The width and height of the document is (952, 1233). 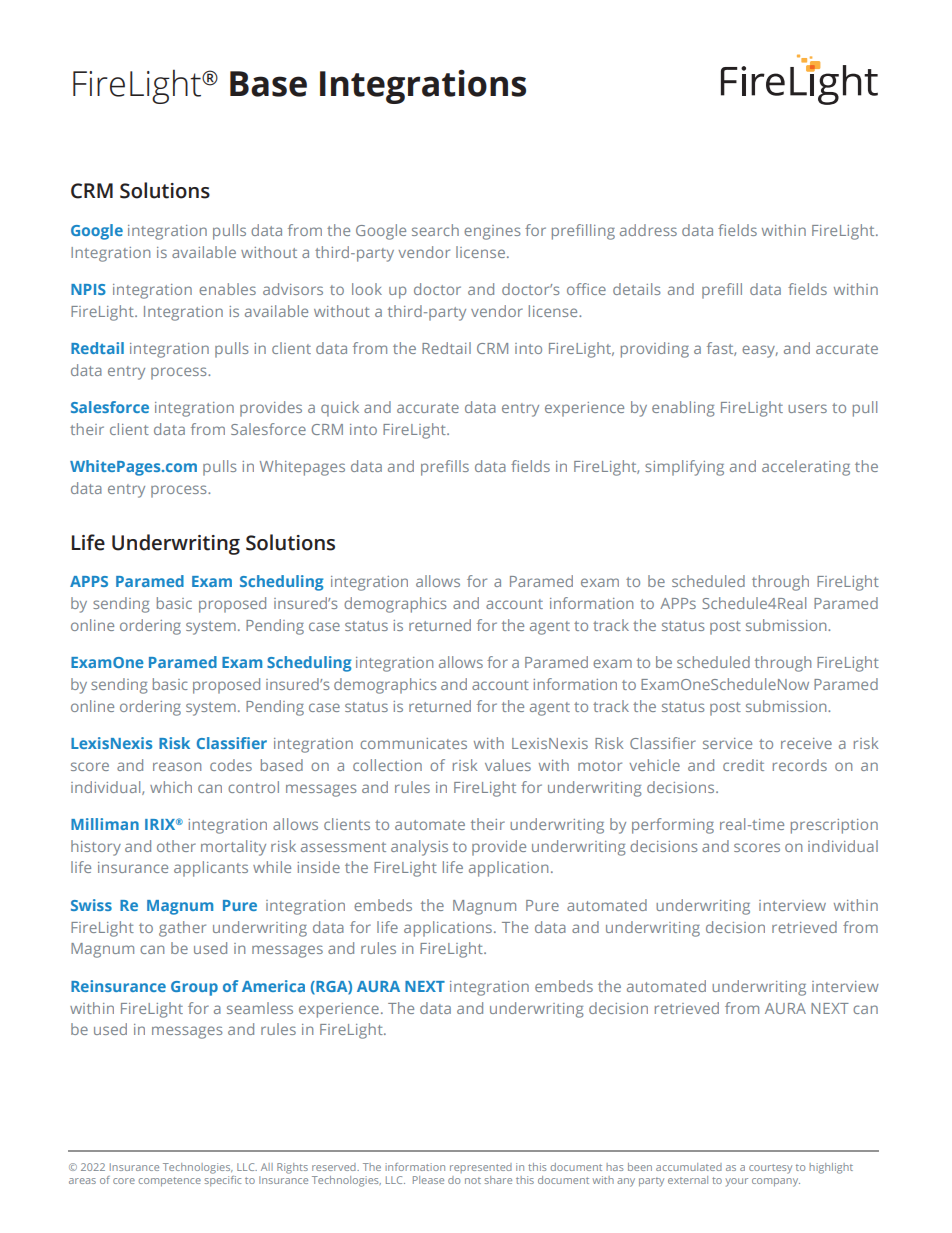 I want to click on address, so click(x=648, y=230).
